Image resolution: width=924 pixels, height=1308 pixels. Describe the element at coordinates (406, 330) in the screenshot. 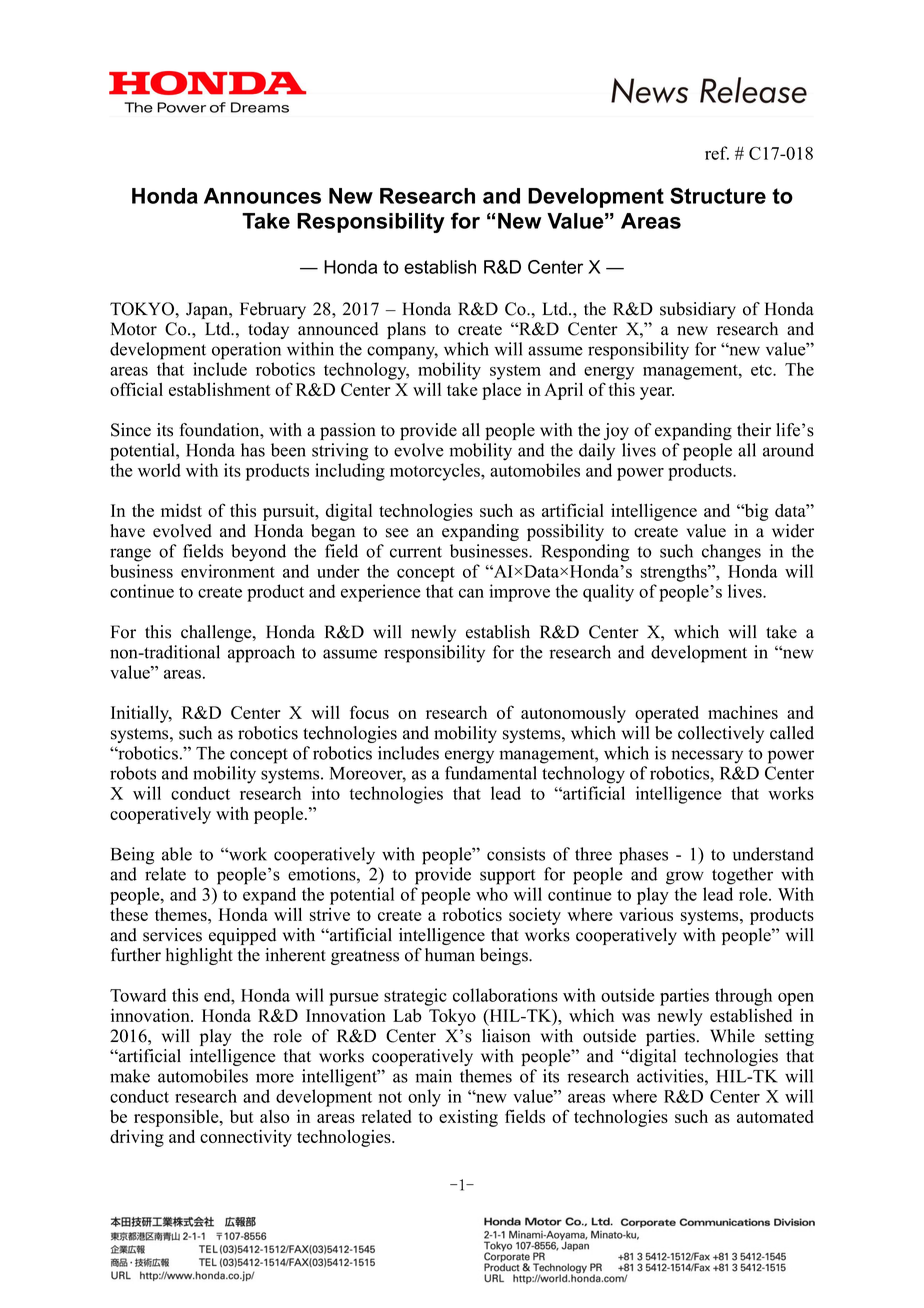

I see `plans` at that location.
